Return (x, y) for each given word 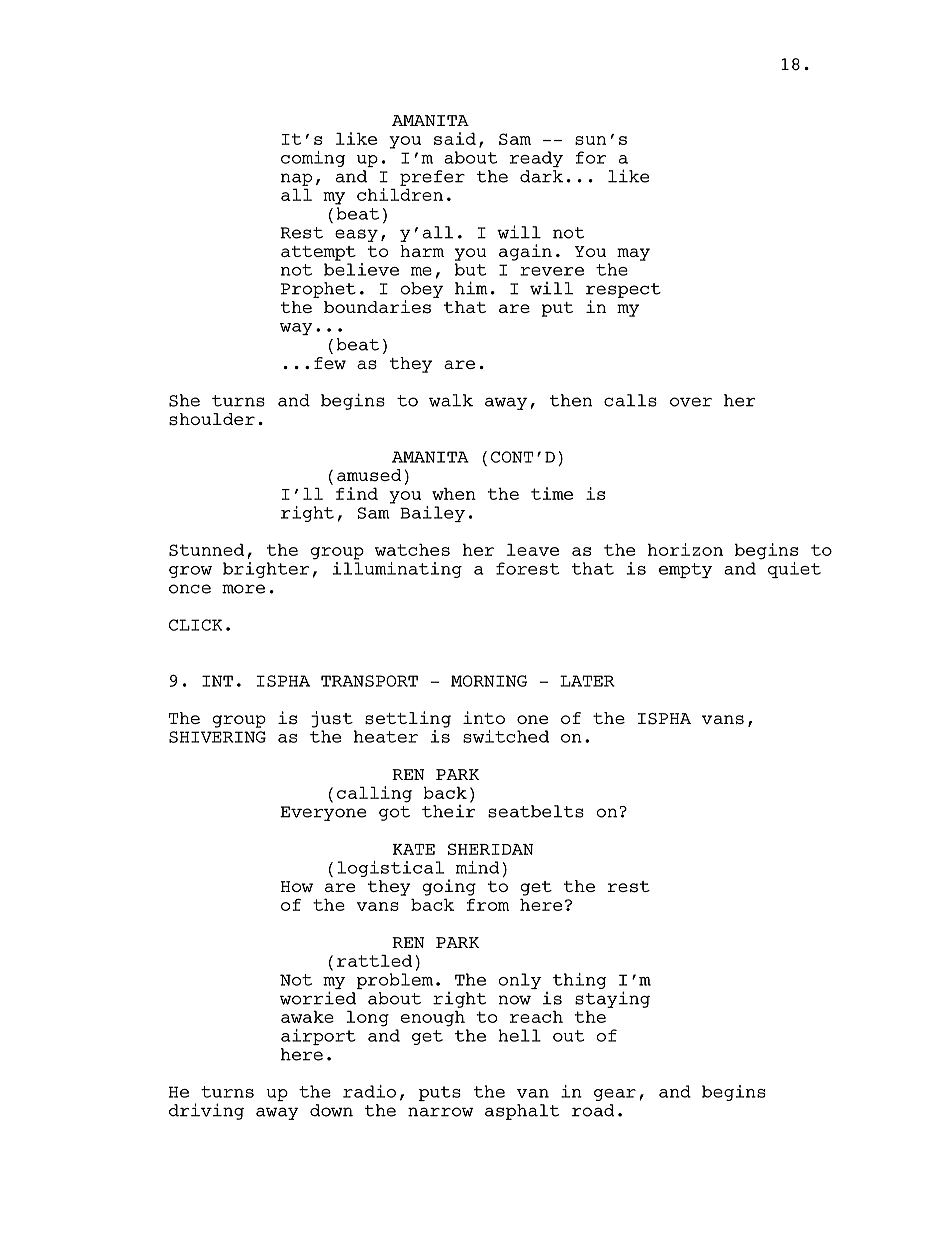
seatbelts (536, 811)
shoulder (212, 419)
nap (296, 179)
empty (685, 570)
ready (536, 159)
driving (206, 1111)
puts (440, 1093)
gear (615, 1095)
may (633, 254)
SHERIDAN (491, 849)
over (691, 402)
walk (451, 400)
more (243, 589)
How (297, 886)
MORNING (489, 681)
